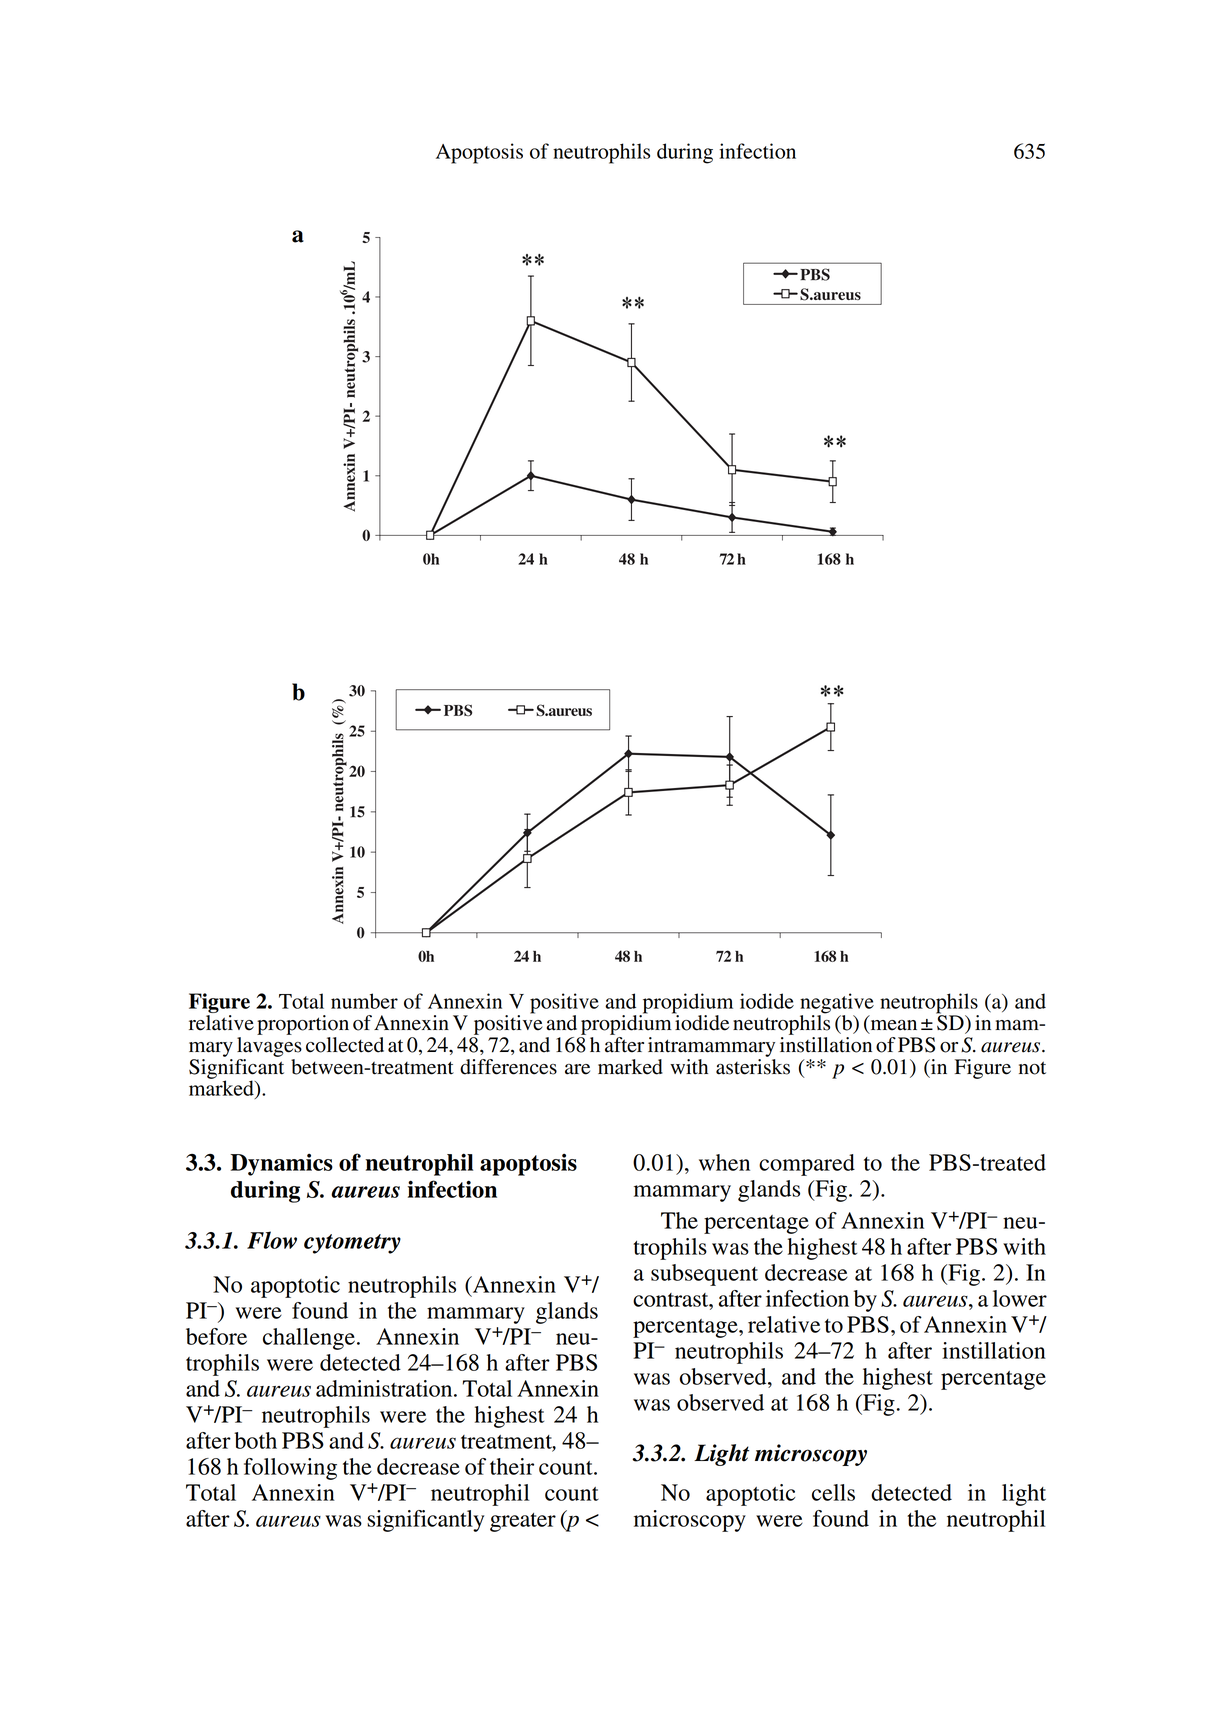 The image size is (1219, 1734). What do you see at coordinates (807, 1165) in the image?
I see `compared` at bounding box center [807, 1165].
